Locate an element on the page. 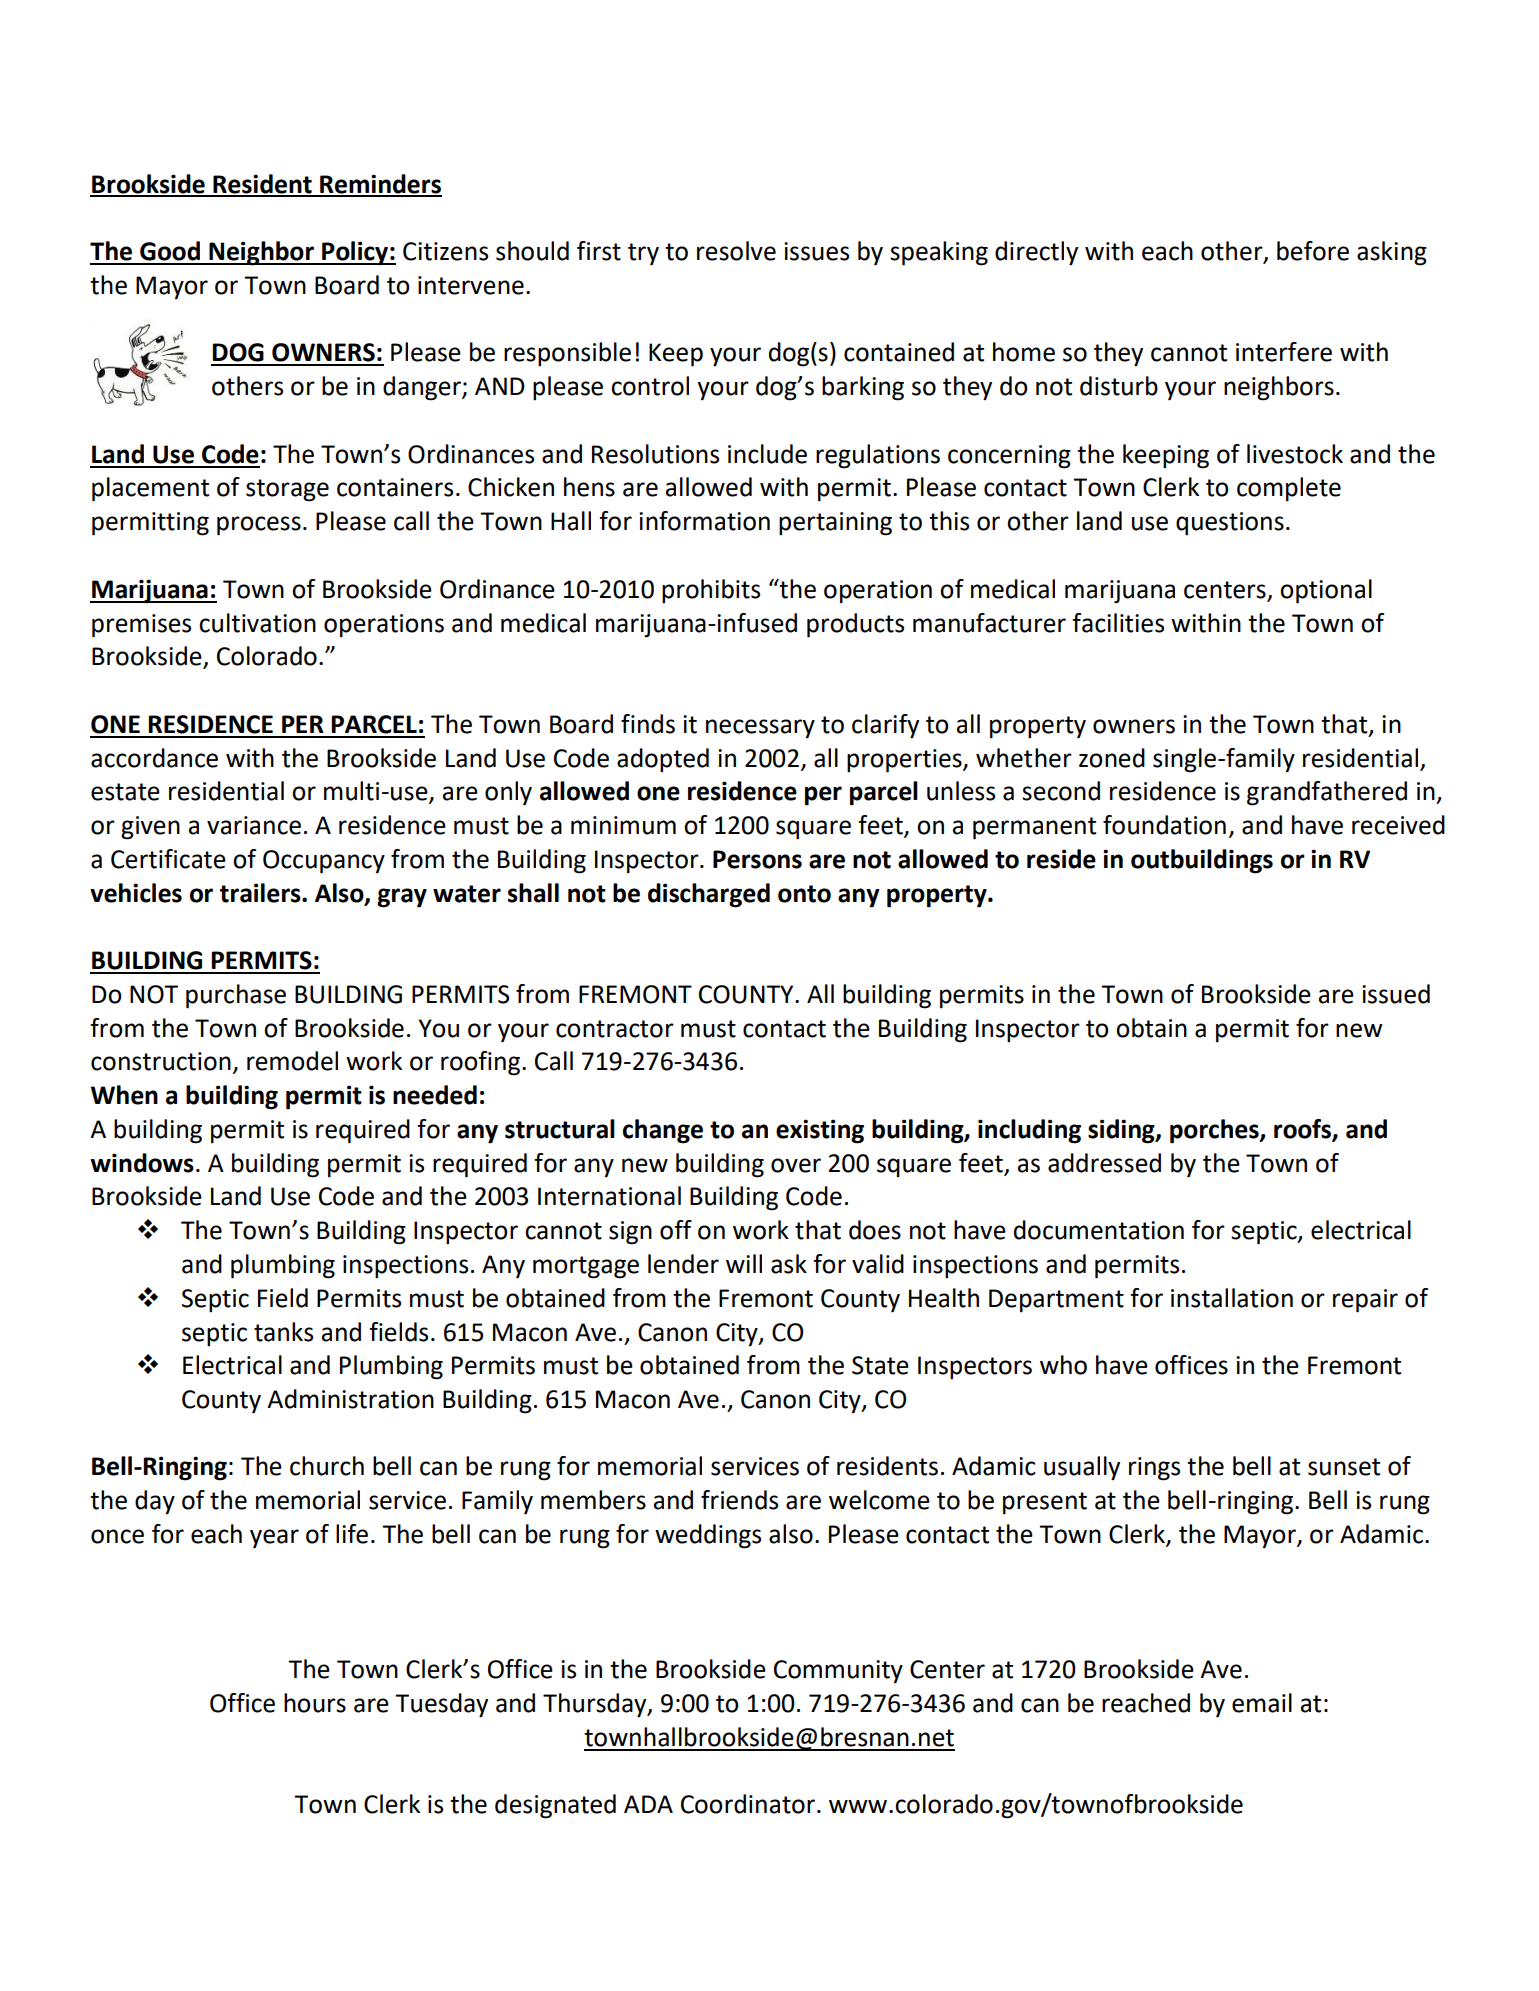 Image resolution: width=1539 pixels, height=1991 pixels. contractor is located at coordinates (615, 1029).
